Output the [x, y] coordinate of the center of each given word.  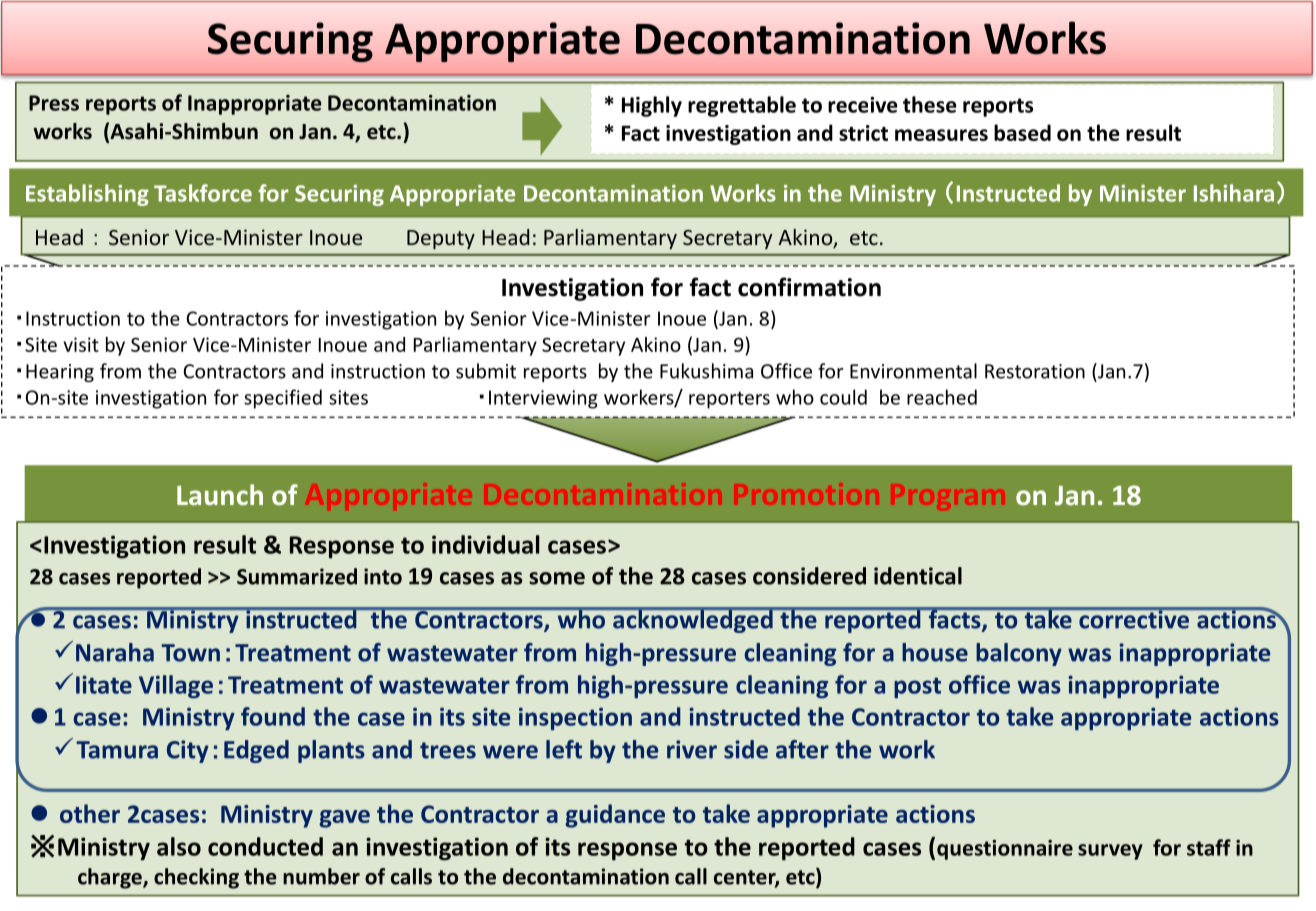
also [179, 846]
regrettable [742, 106]
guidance [615, 816]
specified [283, 399]
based [1022, 132]
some [557, 578]
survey [1110, 852]
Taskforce [203, 193]
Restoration [1035, 371]
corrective [1134, 618]
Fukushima [706, 371]
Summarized [297, 576]
